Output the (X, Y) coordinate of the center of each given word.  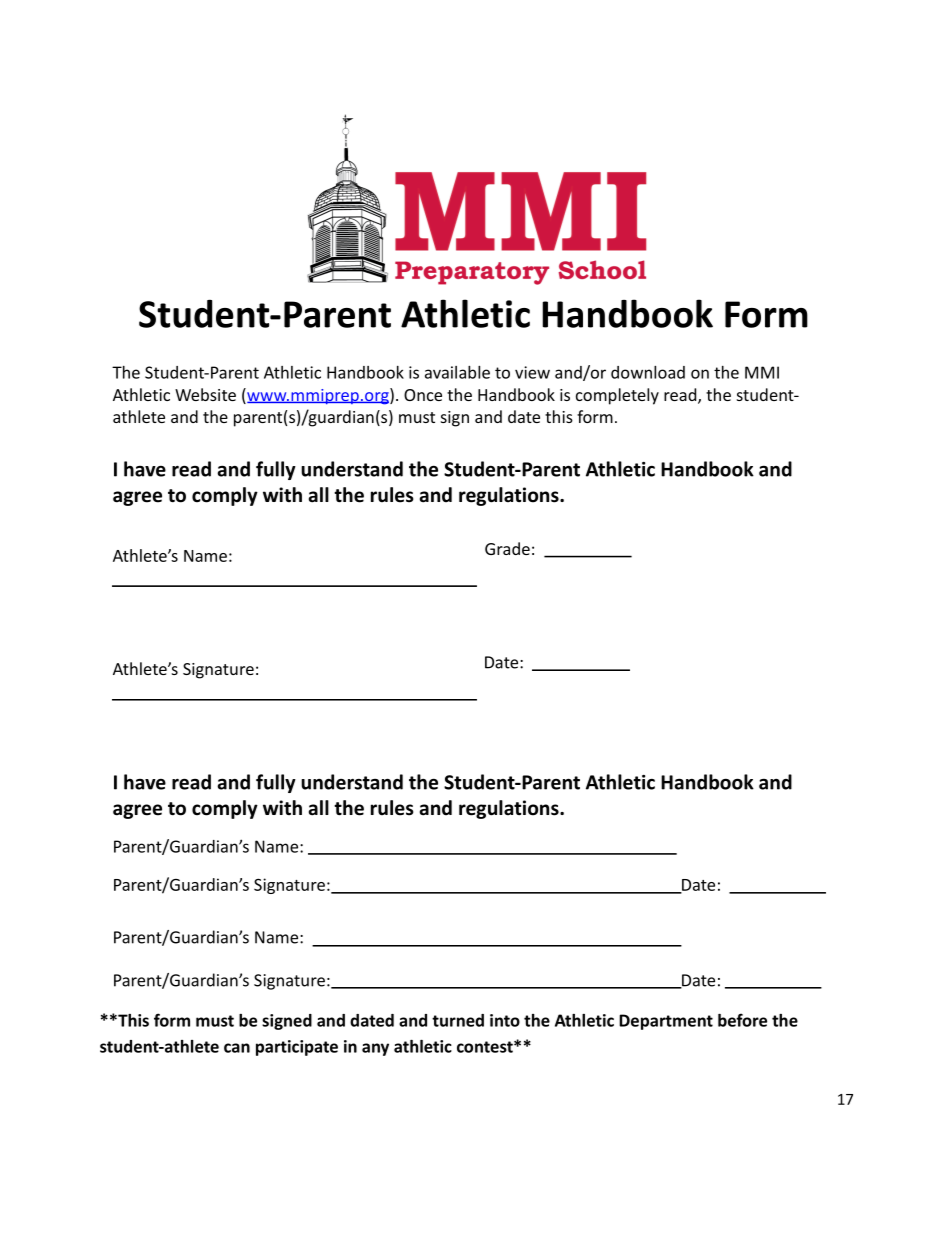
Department (666, 1022)
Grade (507, 548)
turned (458, 1020)
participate (297, 1048)
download (648, 372)
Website (205, 394)
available (457, 372)
